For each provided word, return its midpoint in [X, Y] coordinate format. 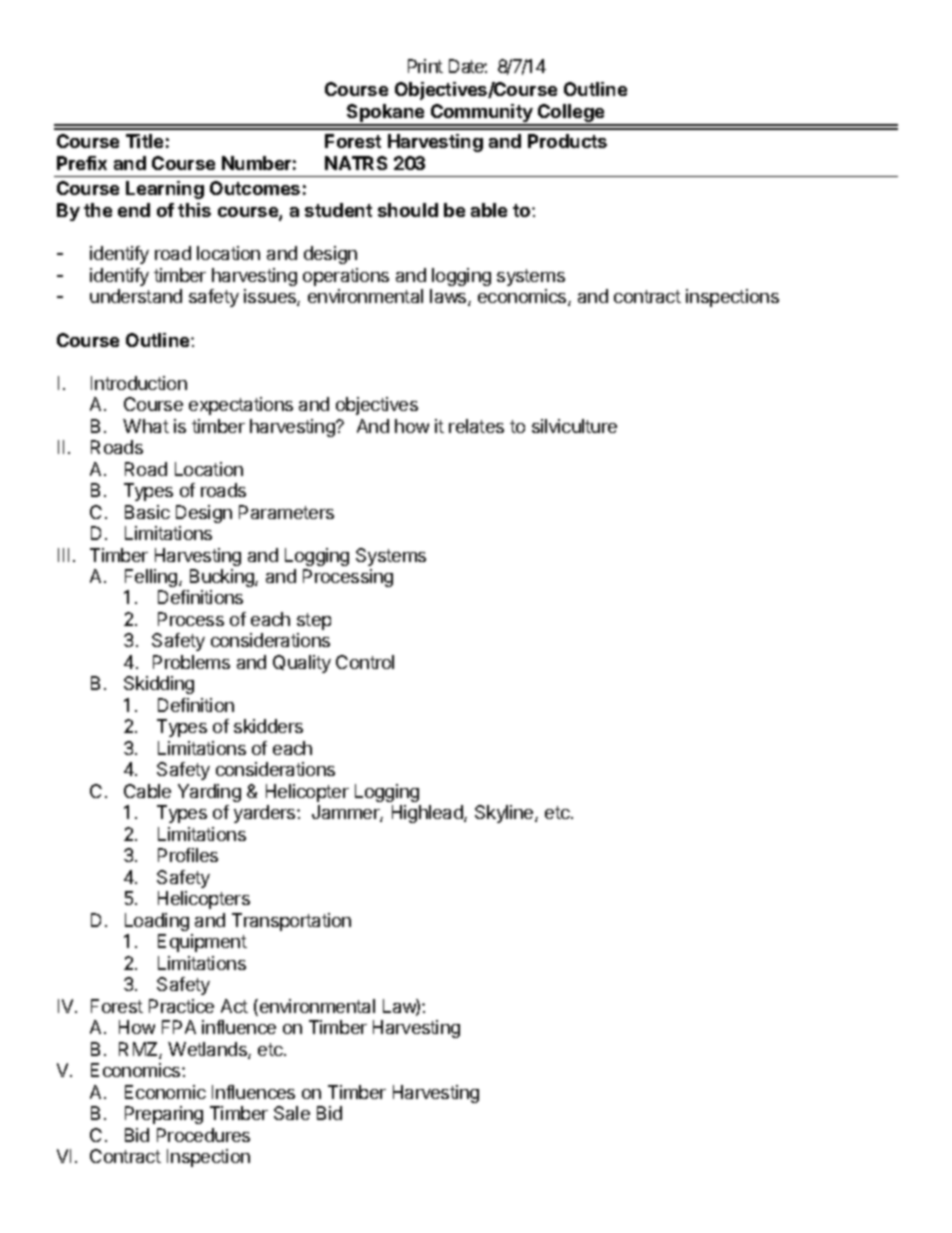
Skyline [505, 814]
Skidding [159, 685]
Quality [302, 664]
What [146, 426]
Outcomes [255, 188]
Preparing [164, 1115]
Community [481, 114]
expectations [241, 406]
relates [476, 426]
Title [144, 141]
